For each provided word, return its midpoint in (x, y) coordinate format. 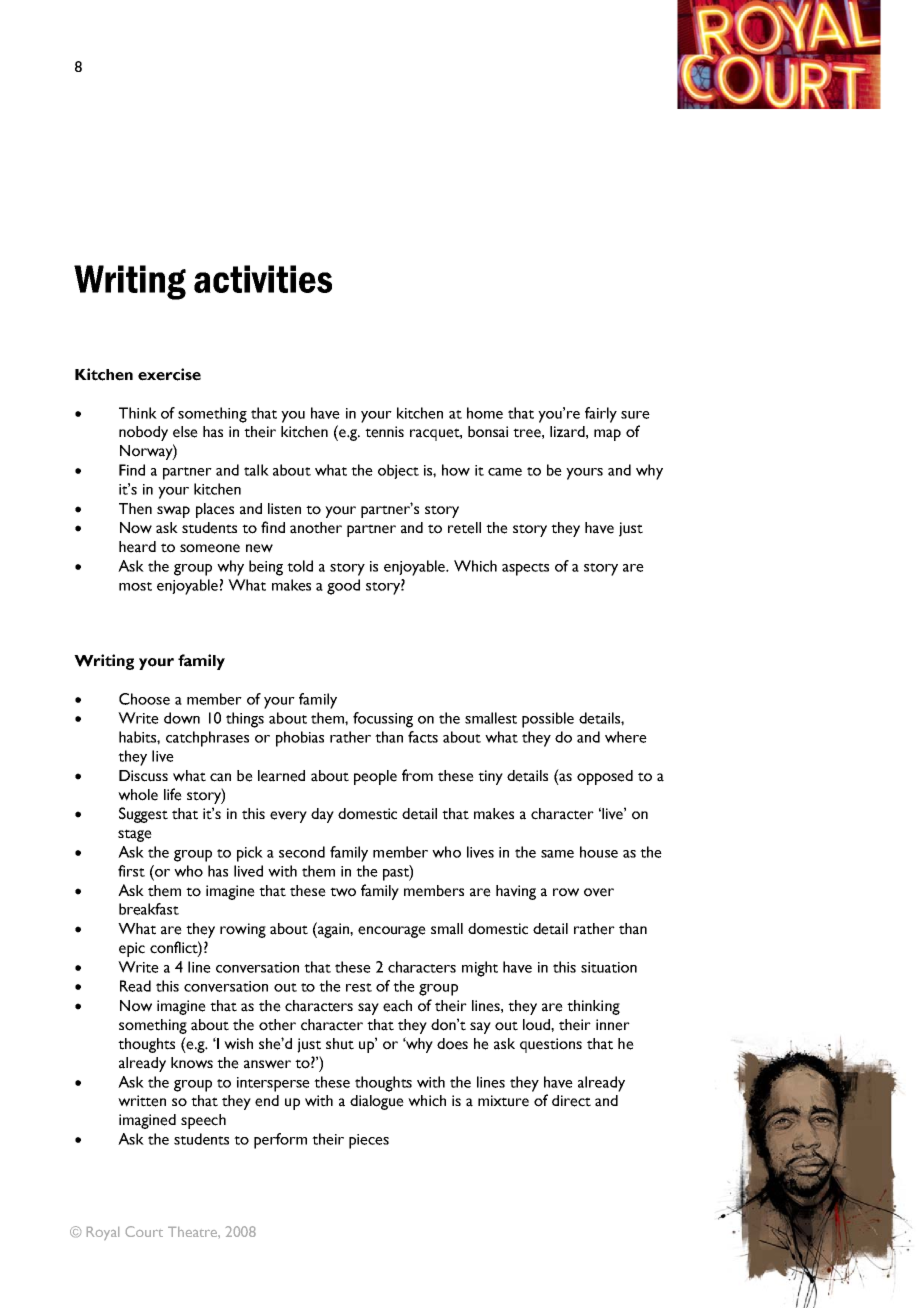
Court (144, 1231)
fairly (601, 415)
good (343, 587)
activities (263, 279)
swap (173, 512)
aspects (525, 569)
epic (132, 949)
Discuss (143, 776)
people (375, 777)
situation (609, 967)
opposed (605, 777)
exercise (169, 374)
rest (359, 987)
